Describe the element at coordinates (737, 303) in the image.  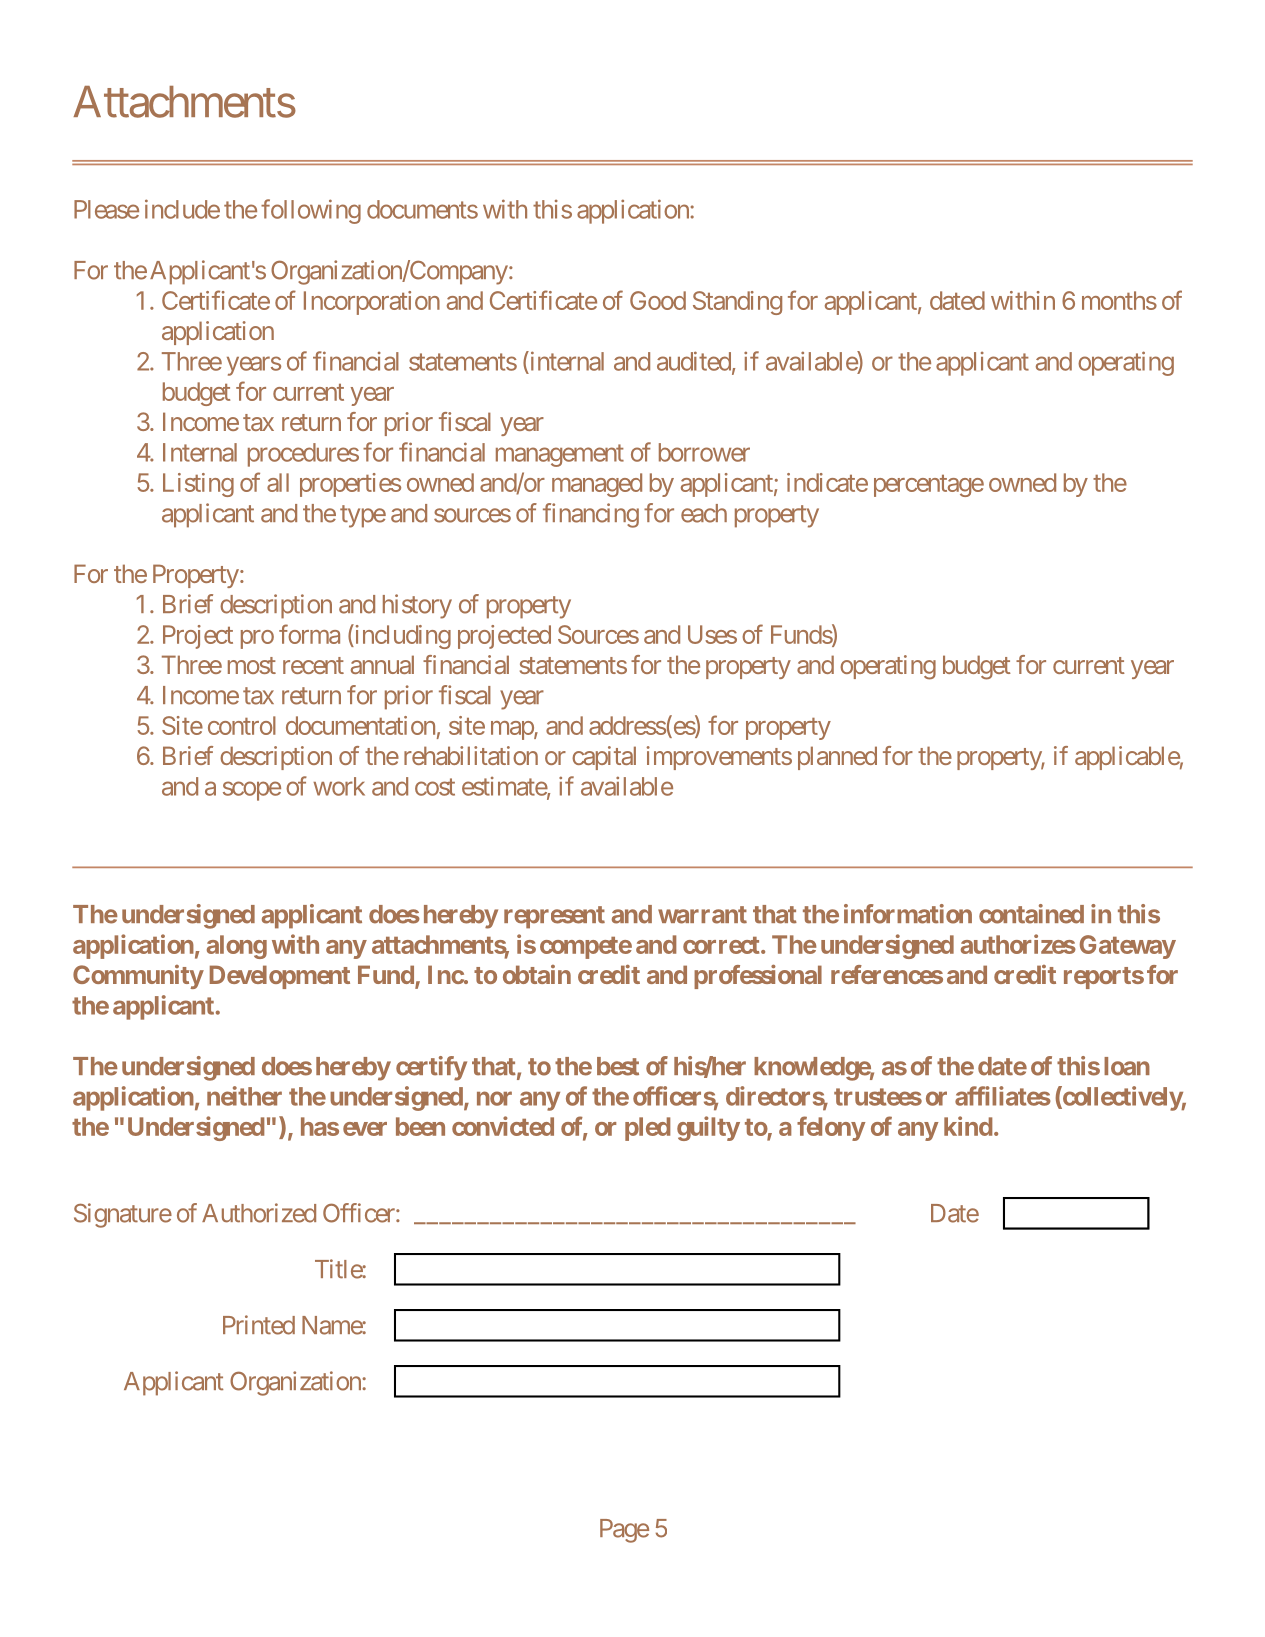
I see `Standing` at that location.
